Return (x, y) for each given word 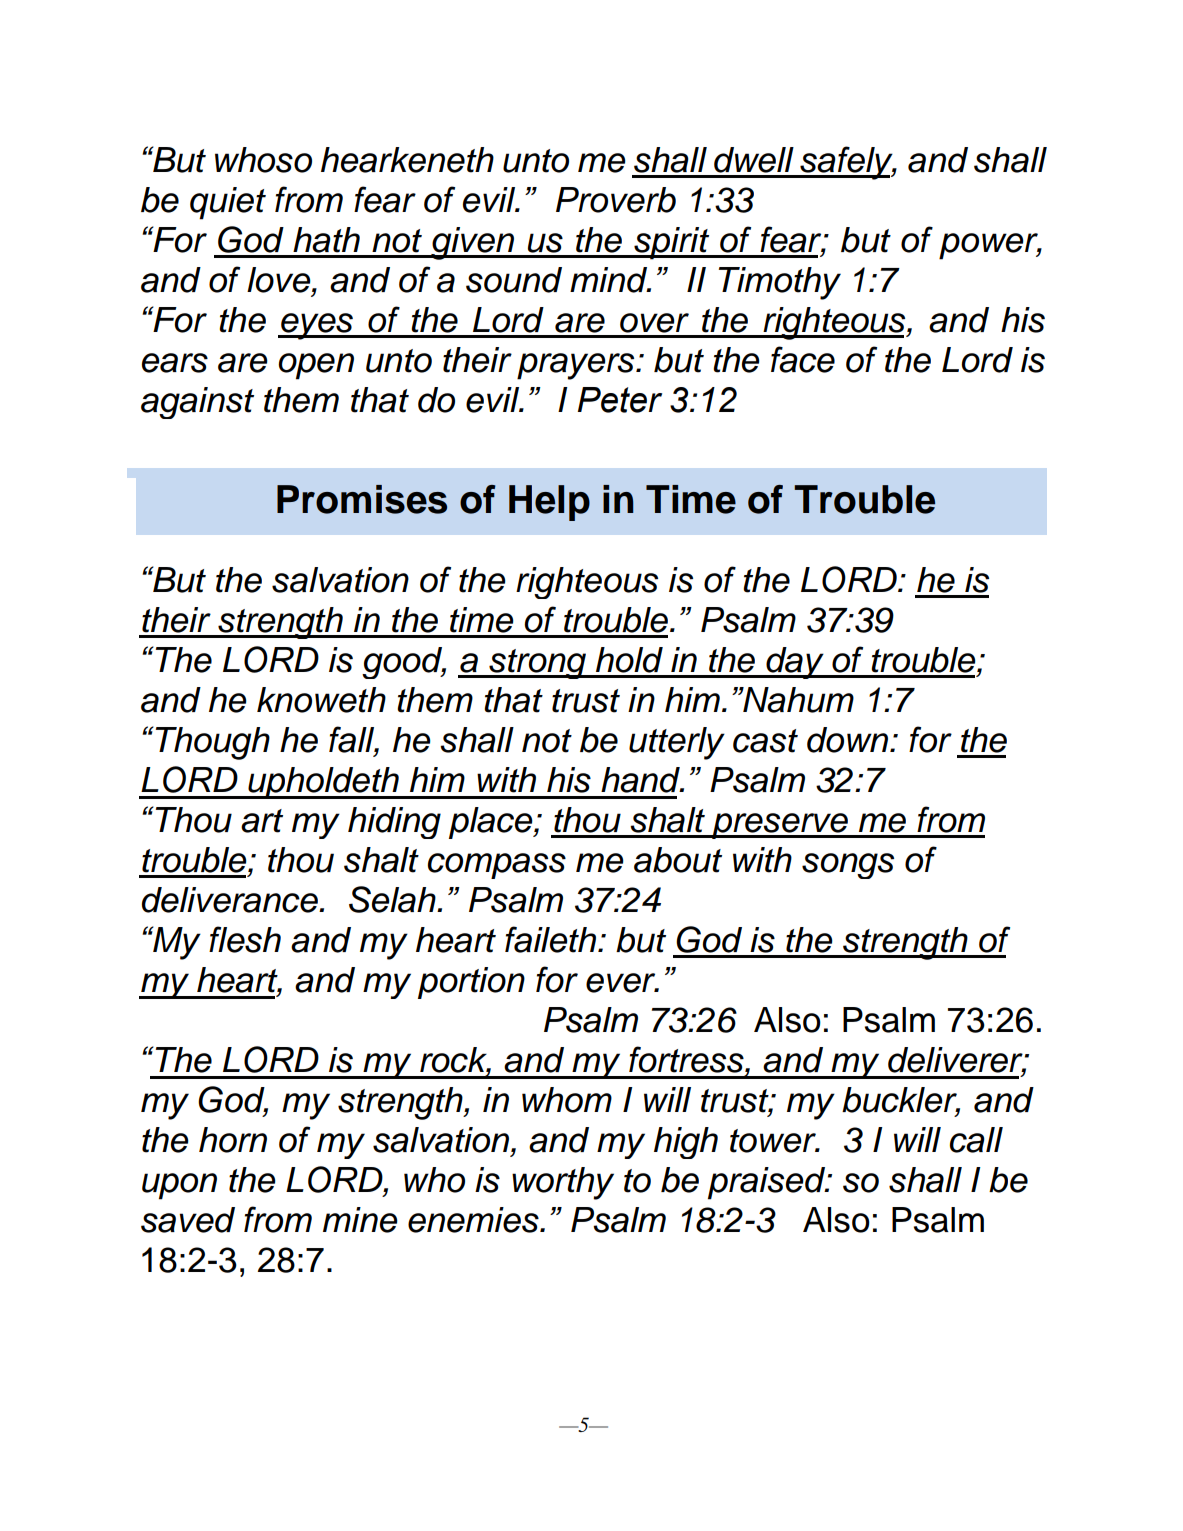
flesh (245, 939)
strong (537, 664)
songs (848, 866)
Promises (362, 499)
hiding (394, 823)
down (849, 740)
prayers (577, 366)
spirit (672, 243)
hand (641, 780)
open (316, 366)
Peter (620, 400)
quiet (228, 203)
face (803, 359)
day (795, 663)
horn (233, 1140)
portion (471, 983)
